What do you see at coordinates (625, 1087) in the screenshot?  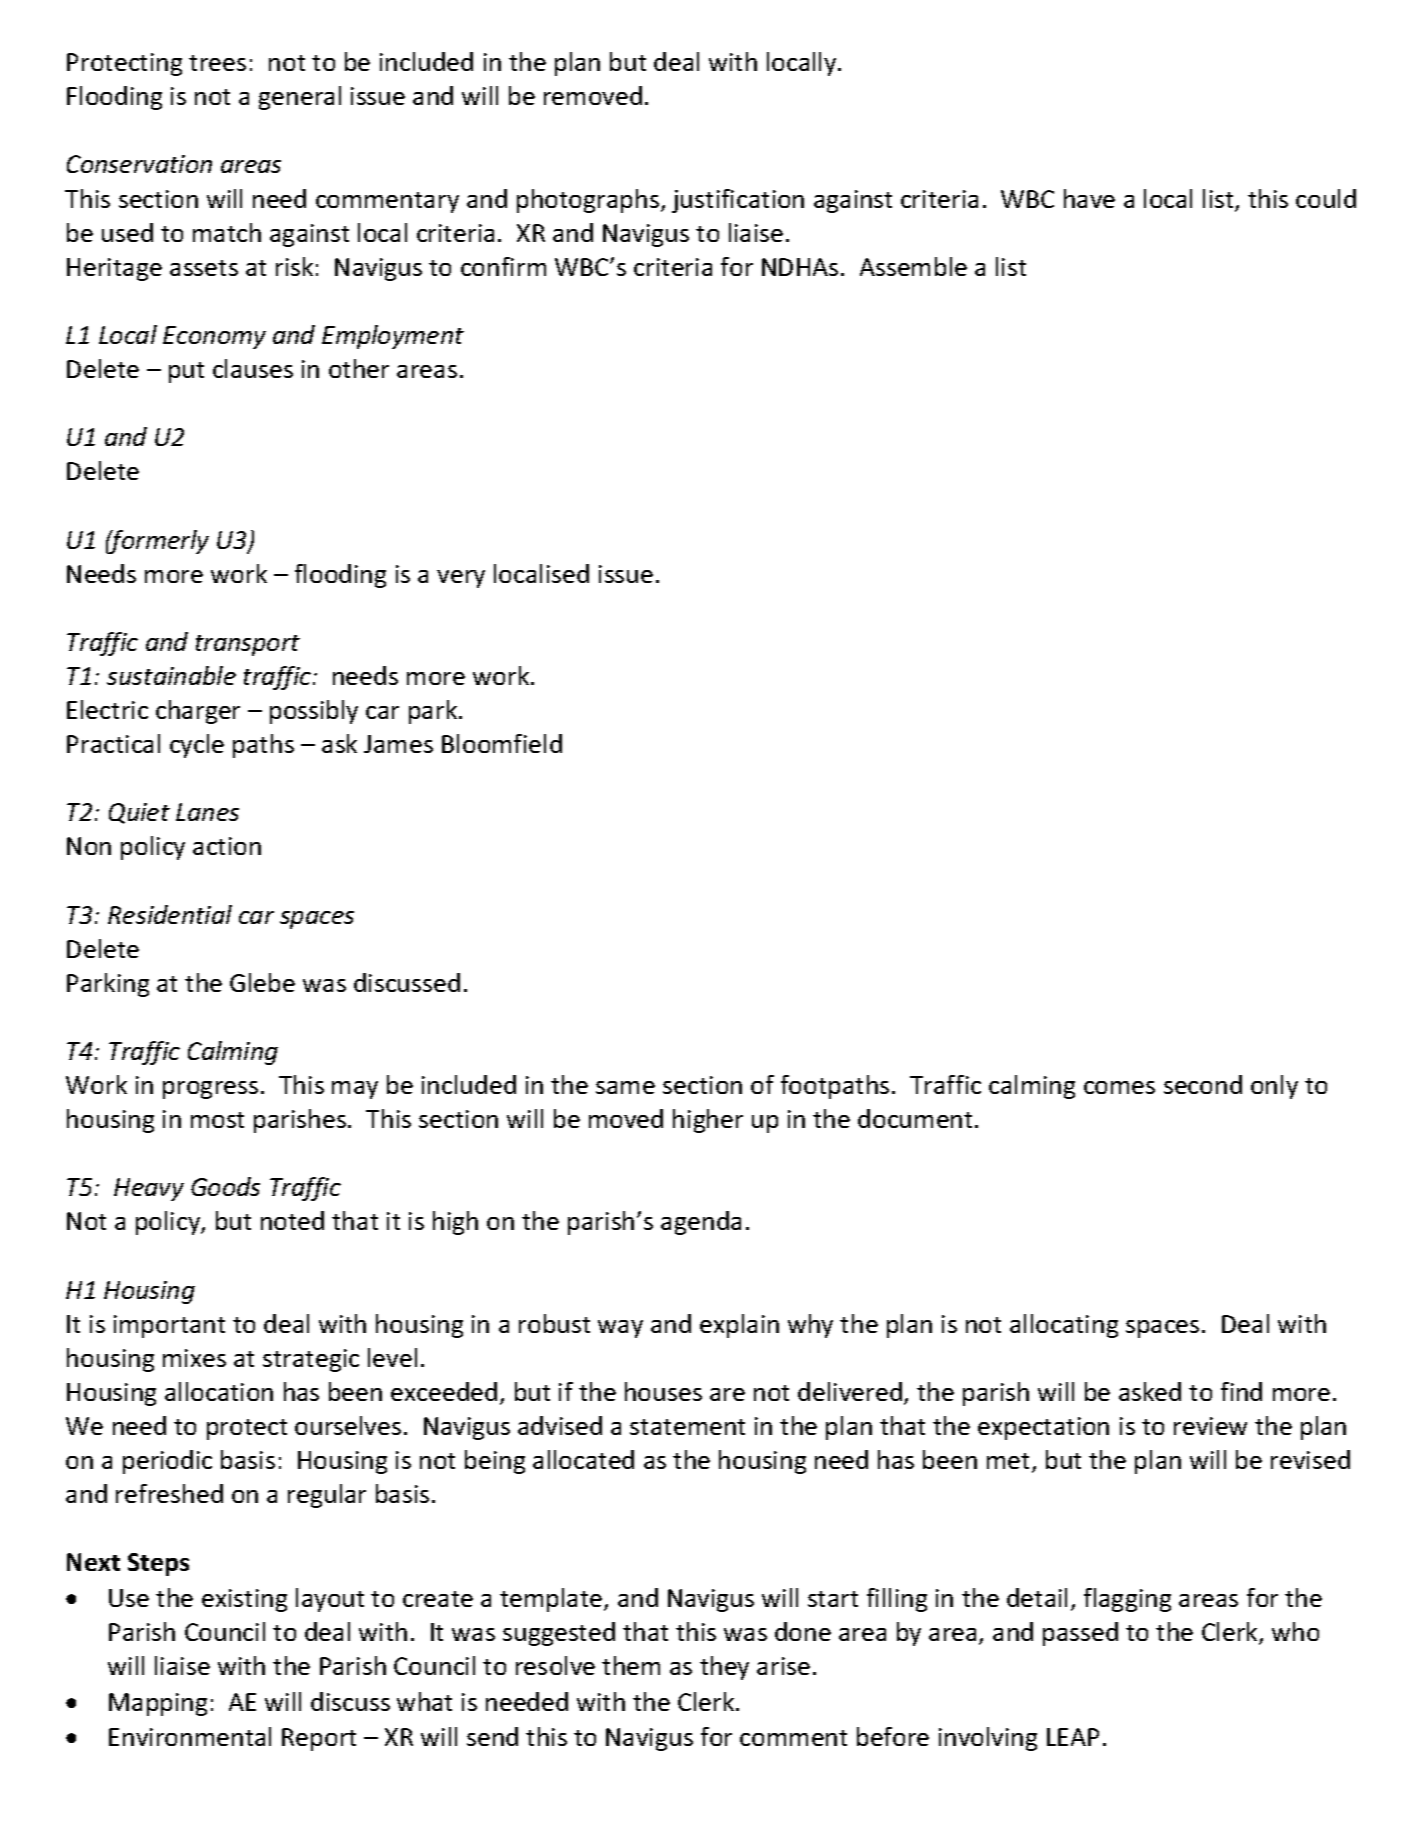 I see `same` at bounding box center [625, 1087].
